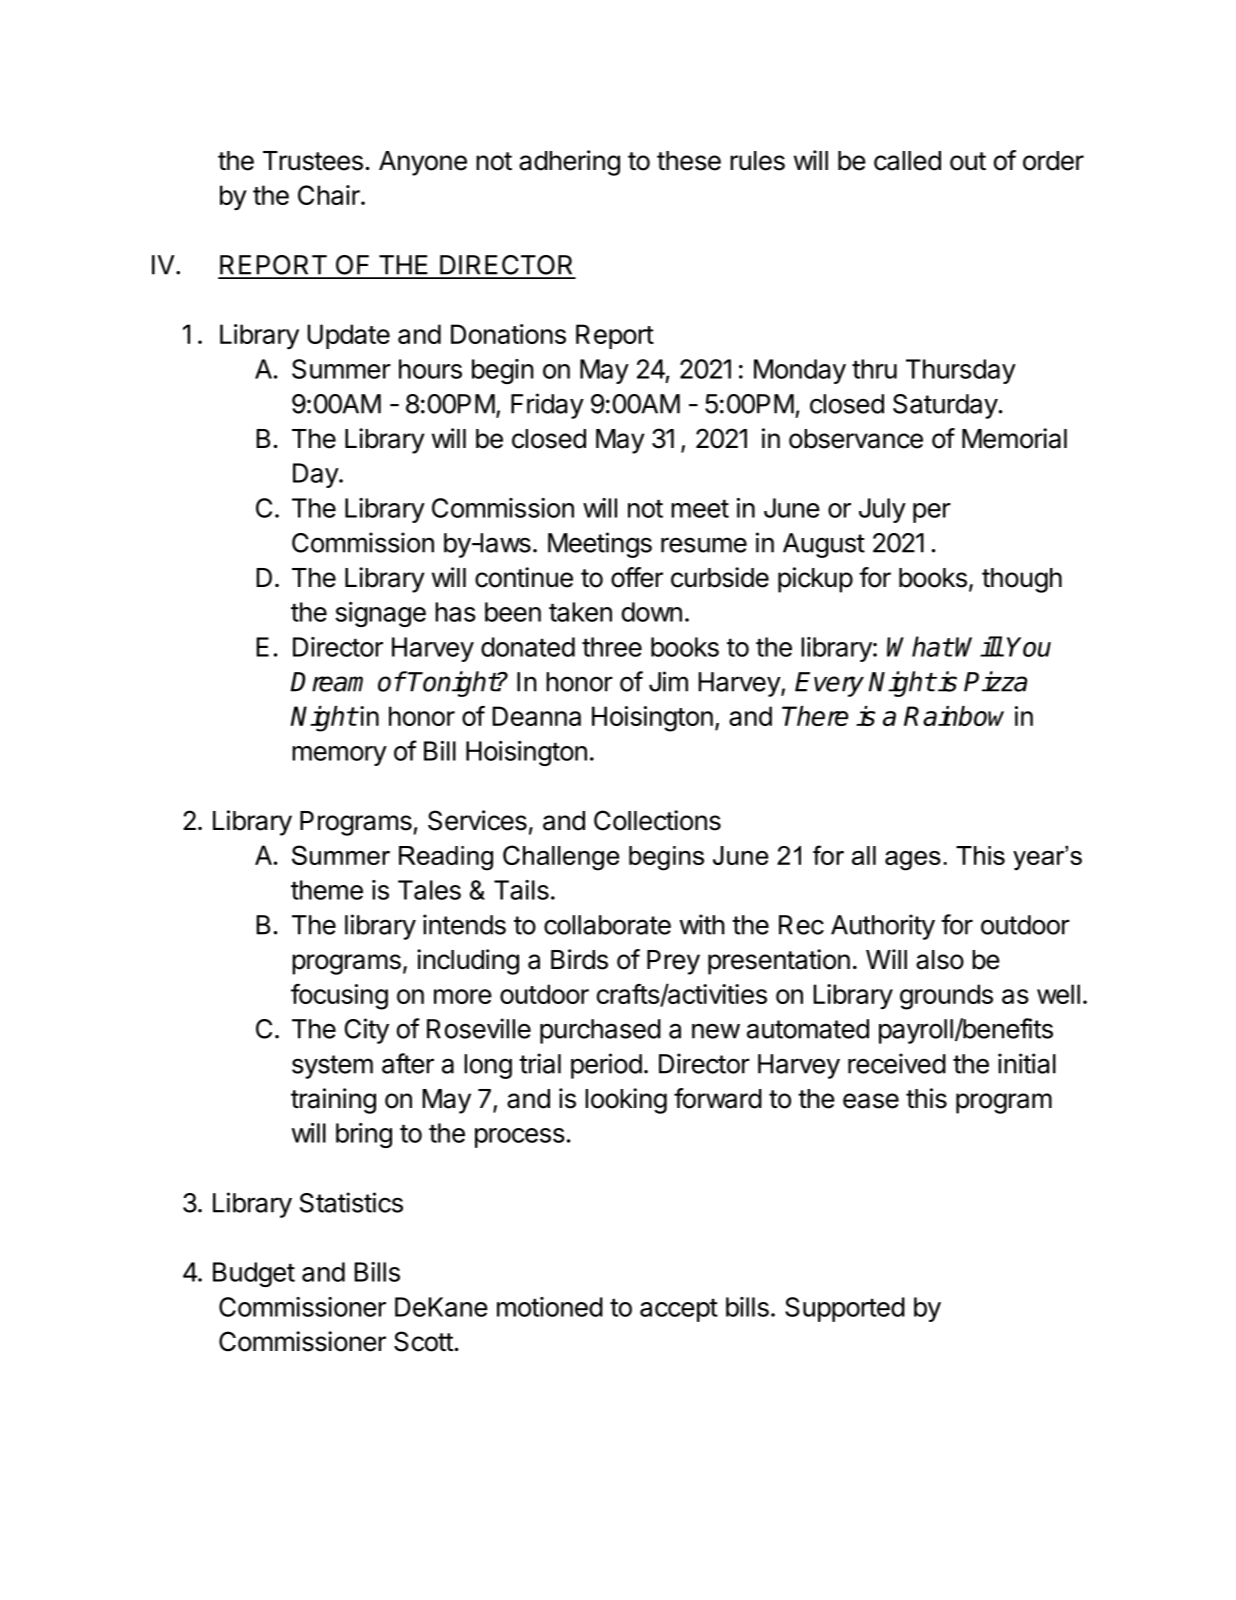 This screenshot has height=1600, width=1236. I want to click on these, so click(689, 161).
